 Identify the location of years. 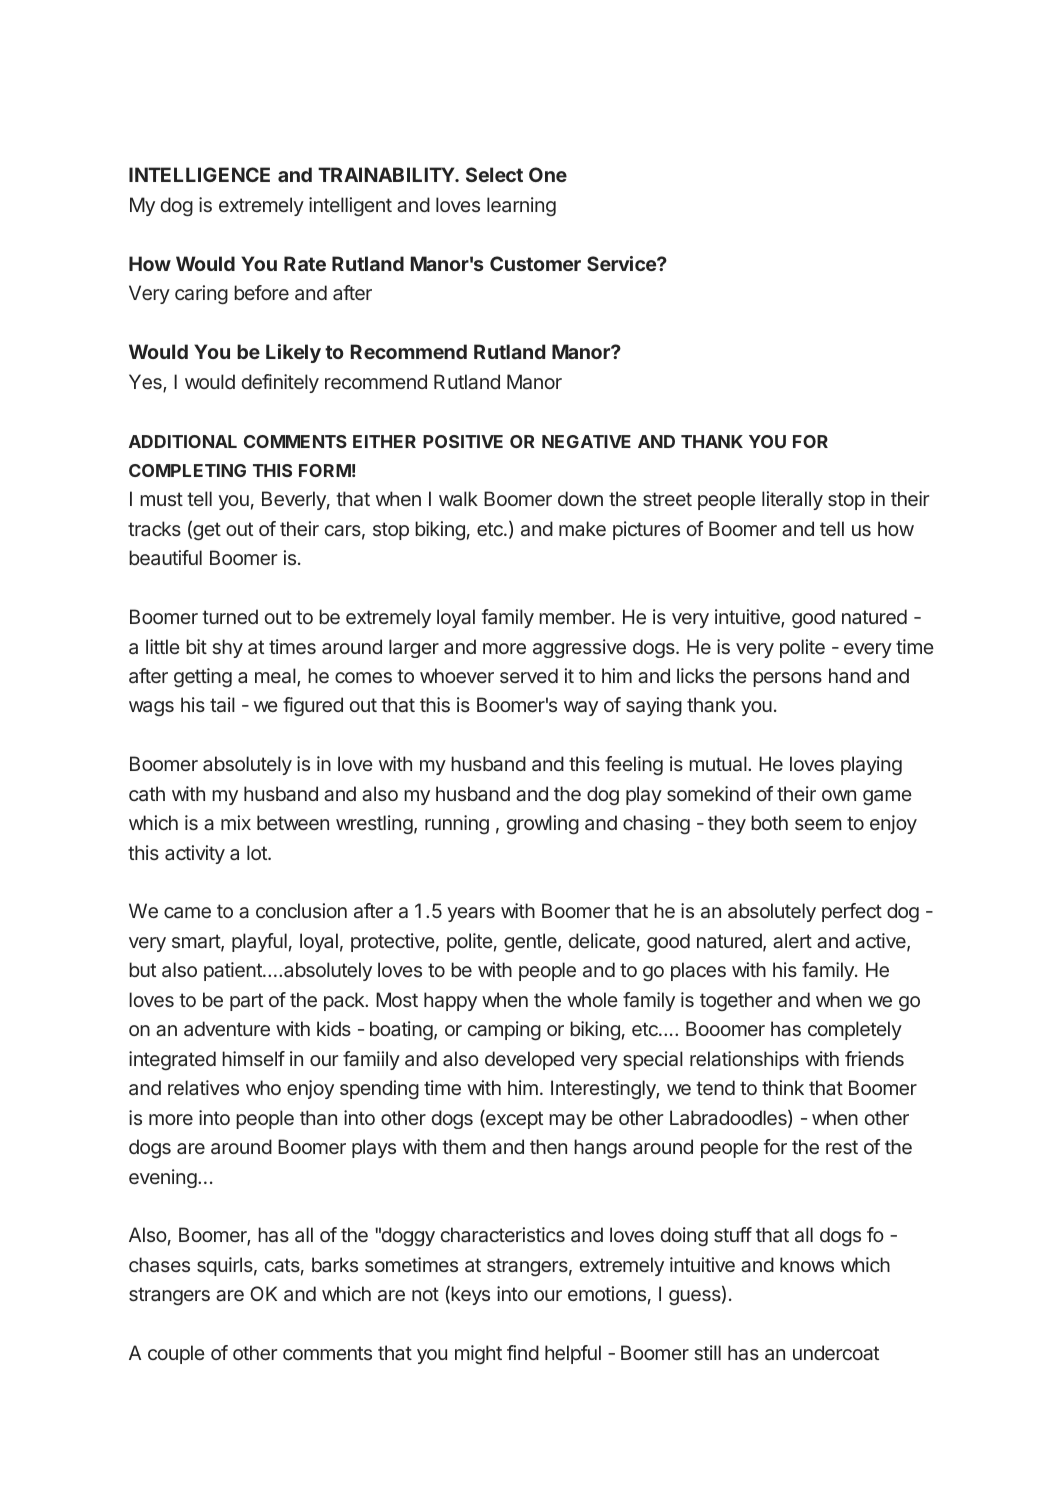
(471, 914).
